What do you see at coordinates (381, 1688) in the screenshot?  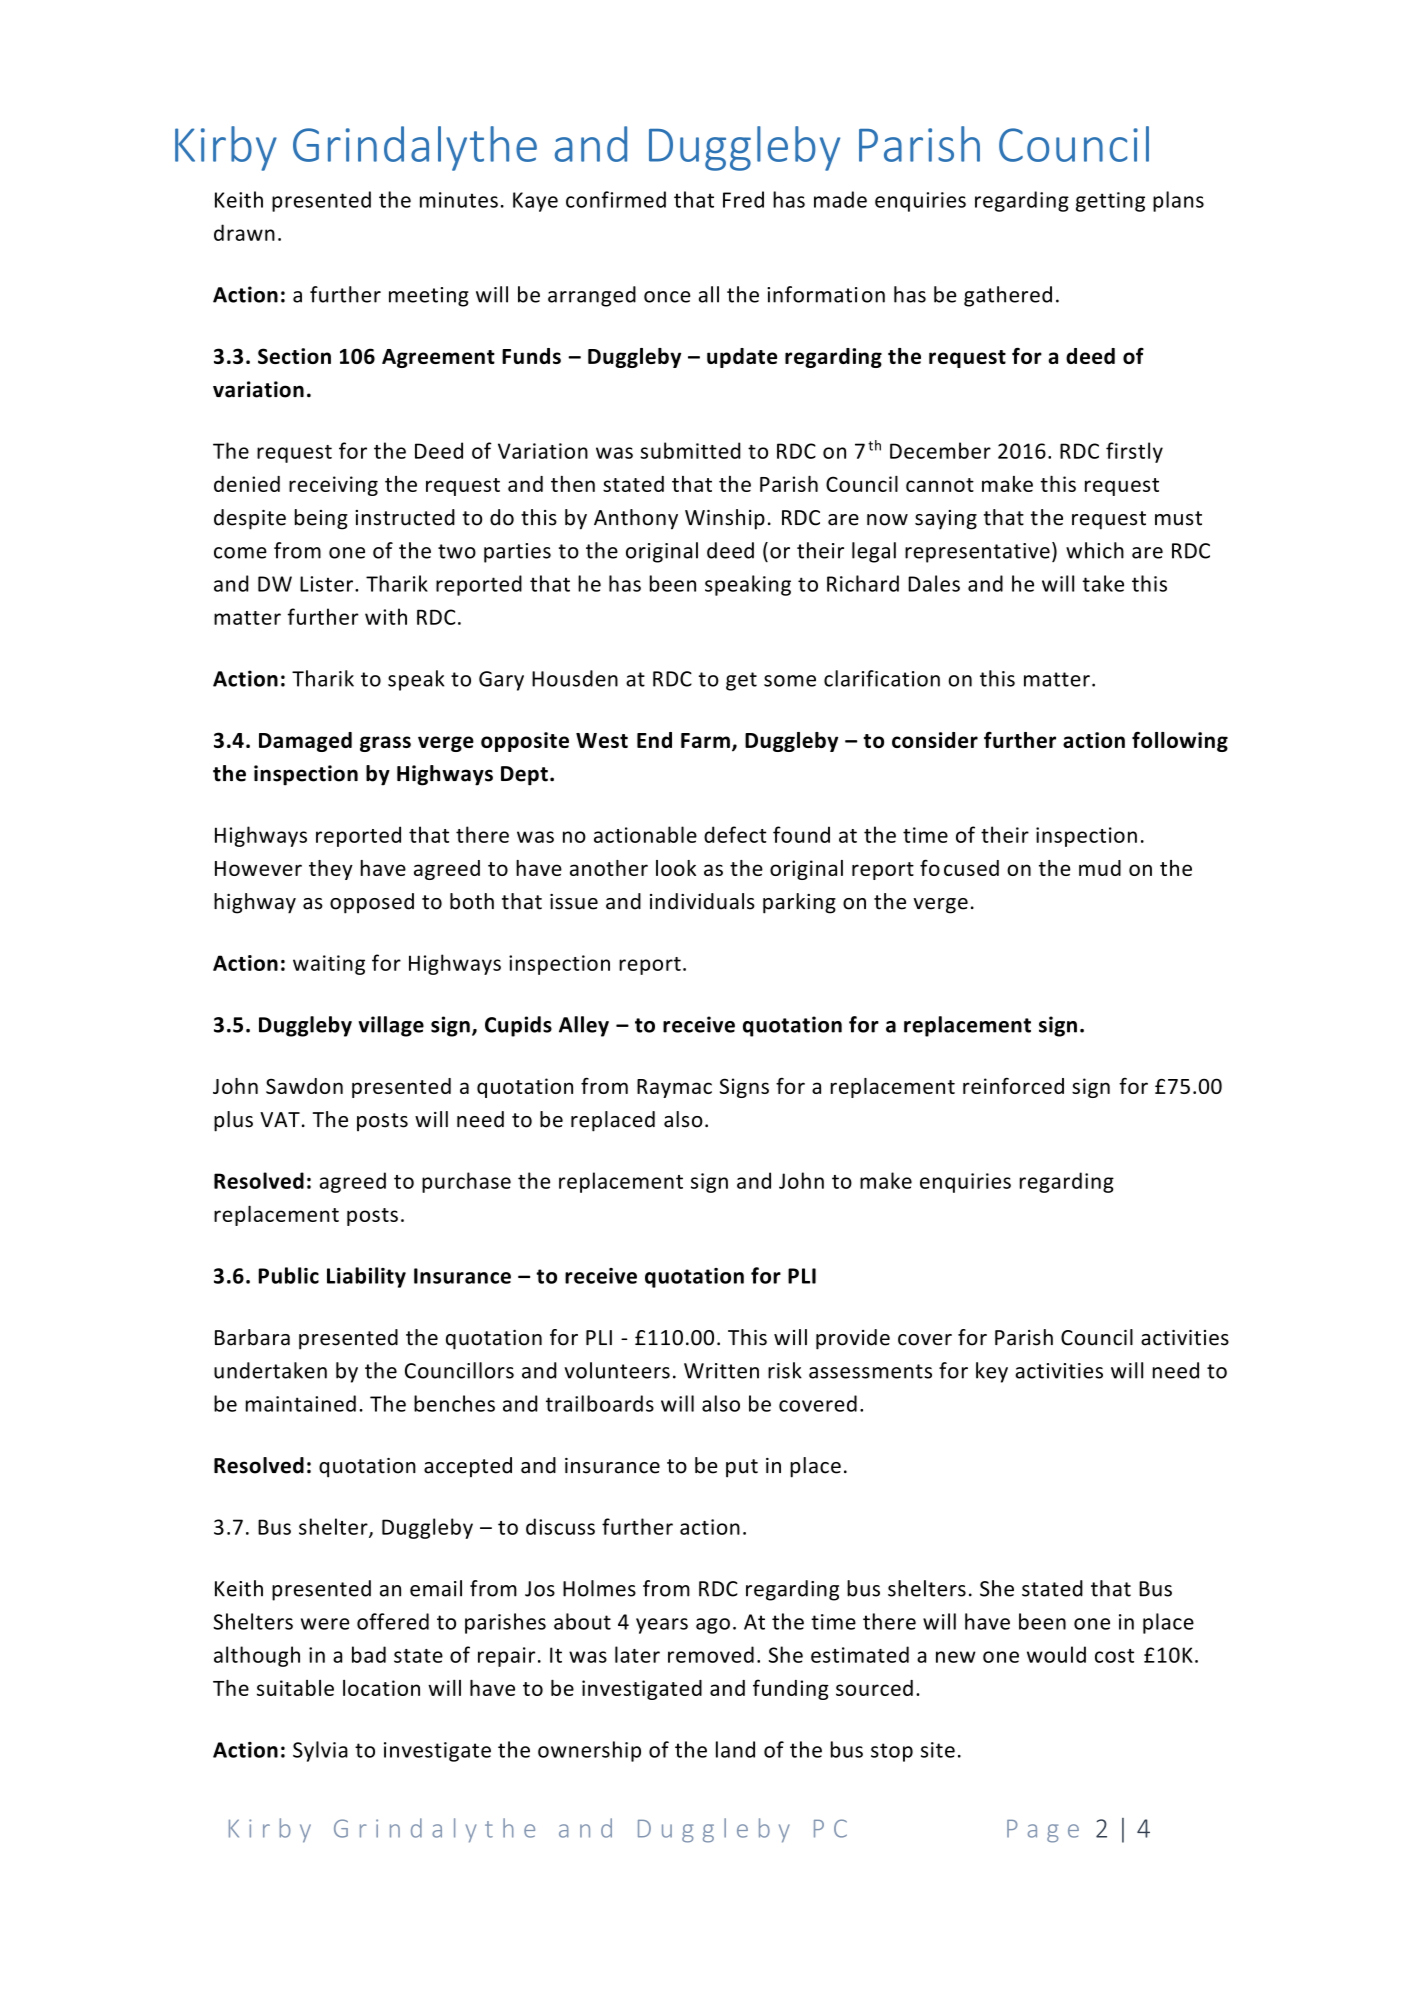 I see `location` at bounding box center [381, 1688].
